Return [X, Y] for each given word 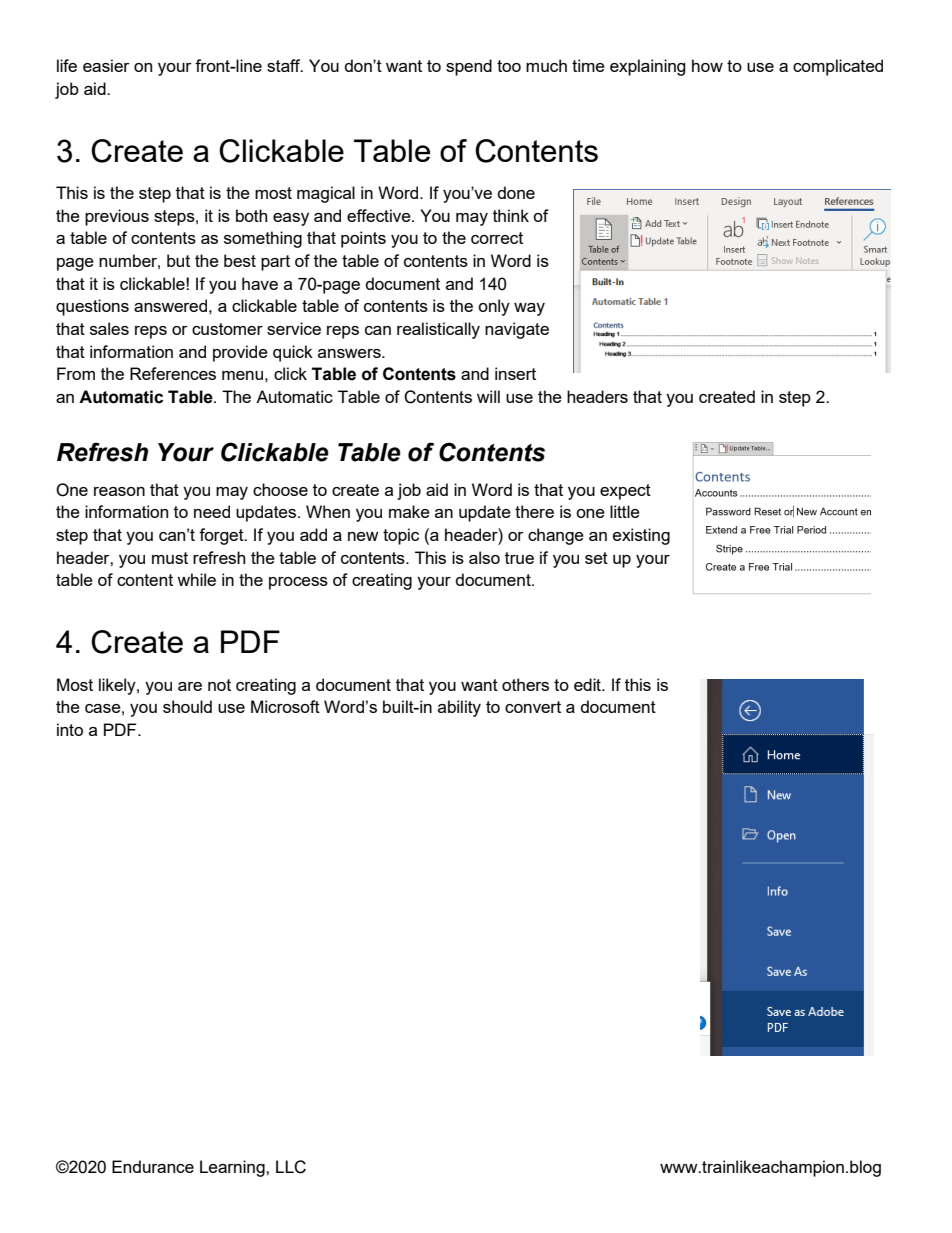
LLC [291, 1167]
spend [469, 67]
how [707, 65]
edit [588, 684]
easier [106, 65]
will [488, 396]
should [187, 706]
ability [459, 708]
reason [119, 491]
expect [625, 492]
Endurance [153, 1166]
